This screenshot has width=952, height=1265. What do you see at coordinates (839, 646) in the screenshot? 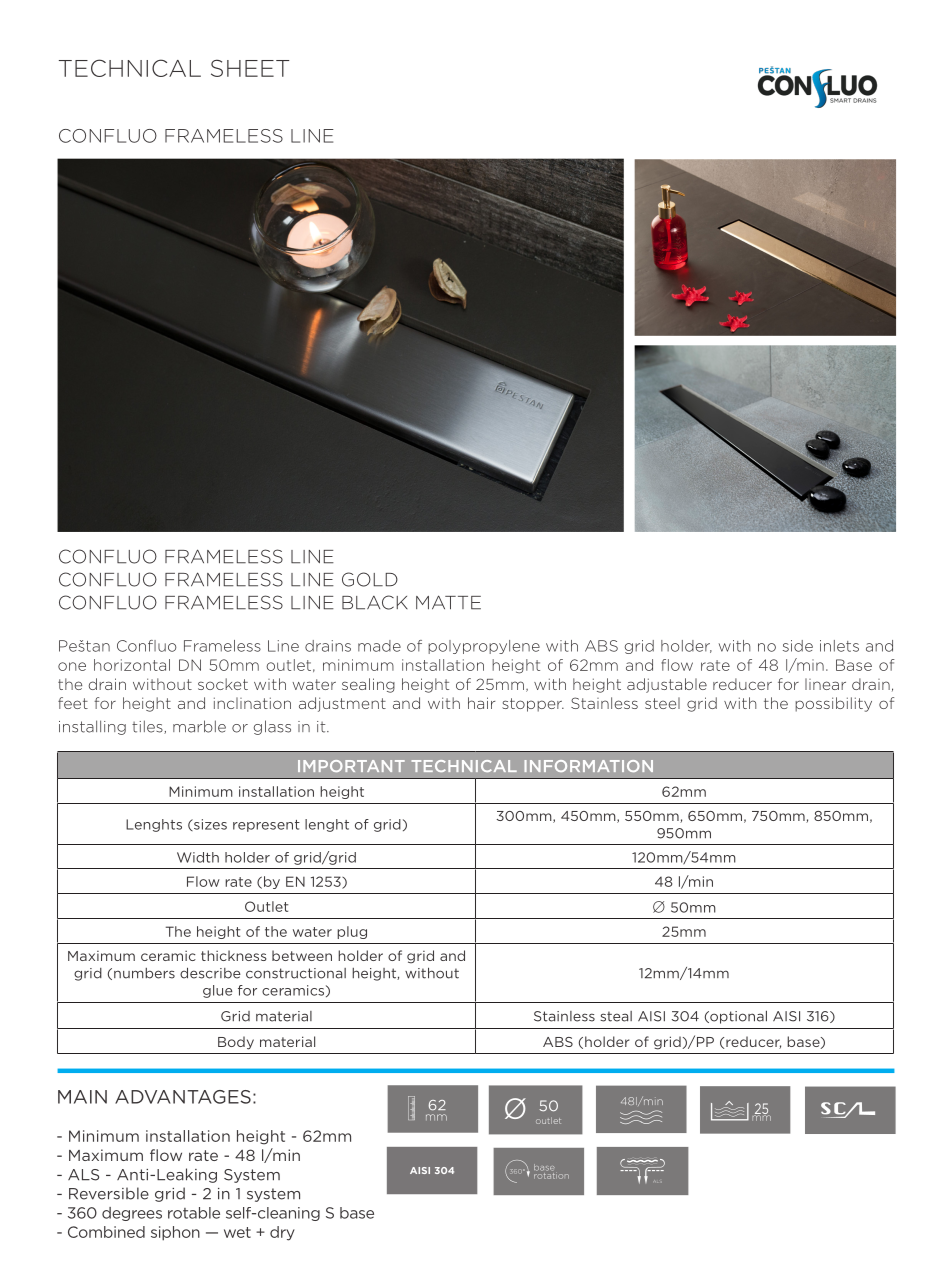
I see `inlets` at bounding box center [839, 646].
